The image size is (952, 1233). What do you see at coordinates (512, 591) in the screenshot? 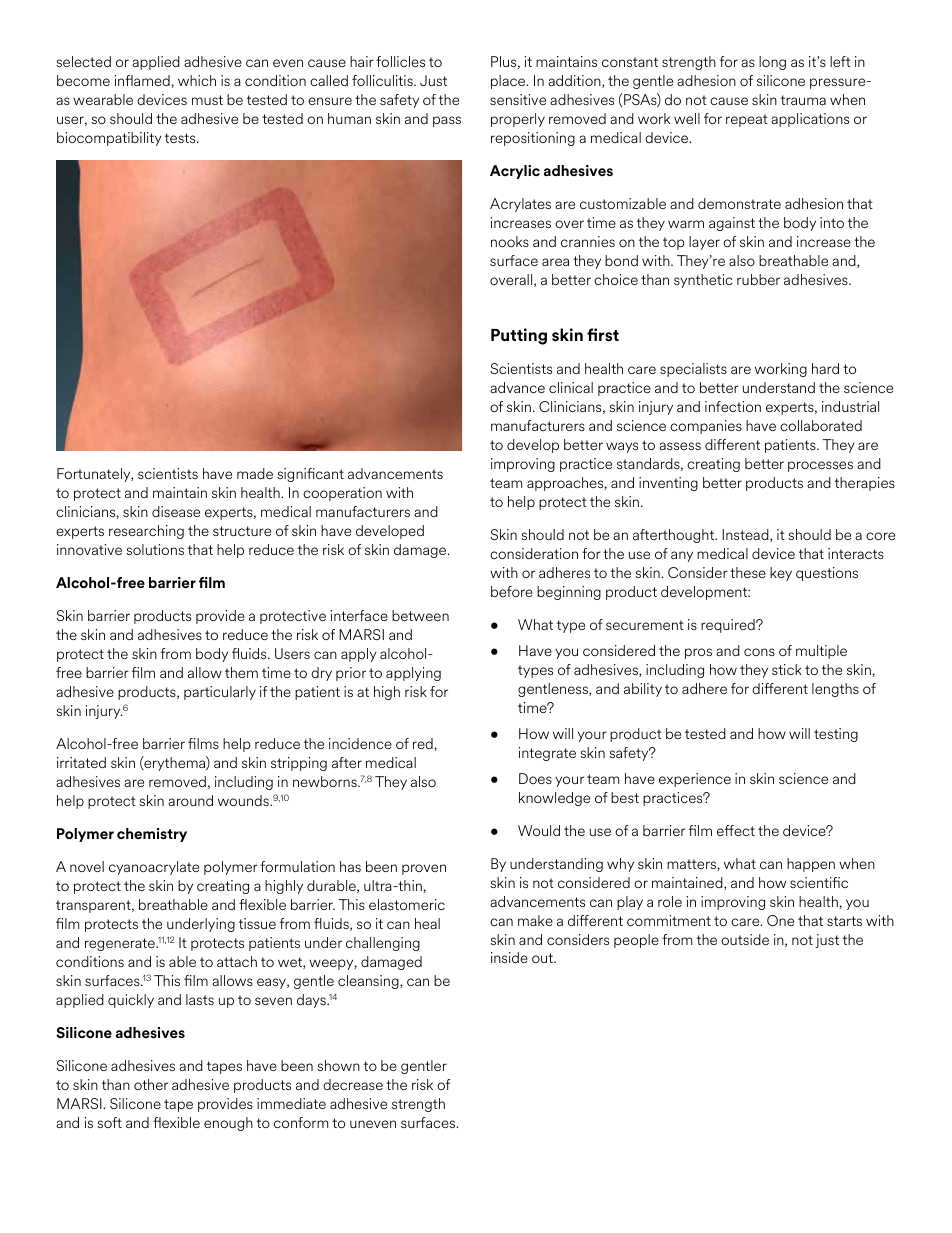
I see `before` at bounding box center [512, 591].
